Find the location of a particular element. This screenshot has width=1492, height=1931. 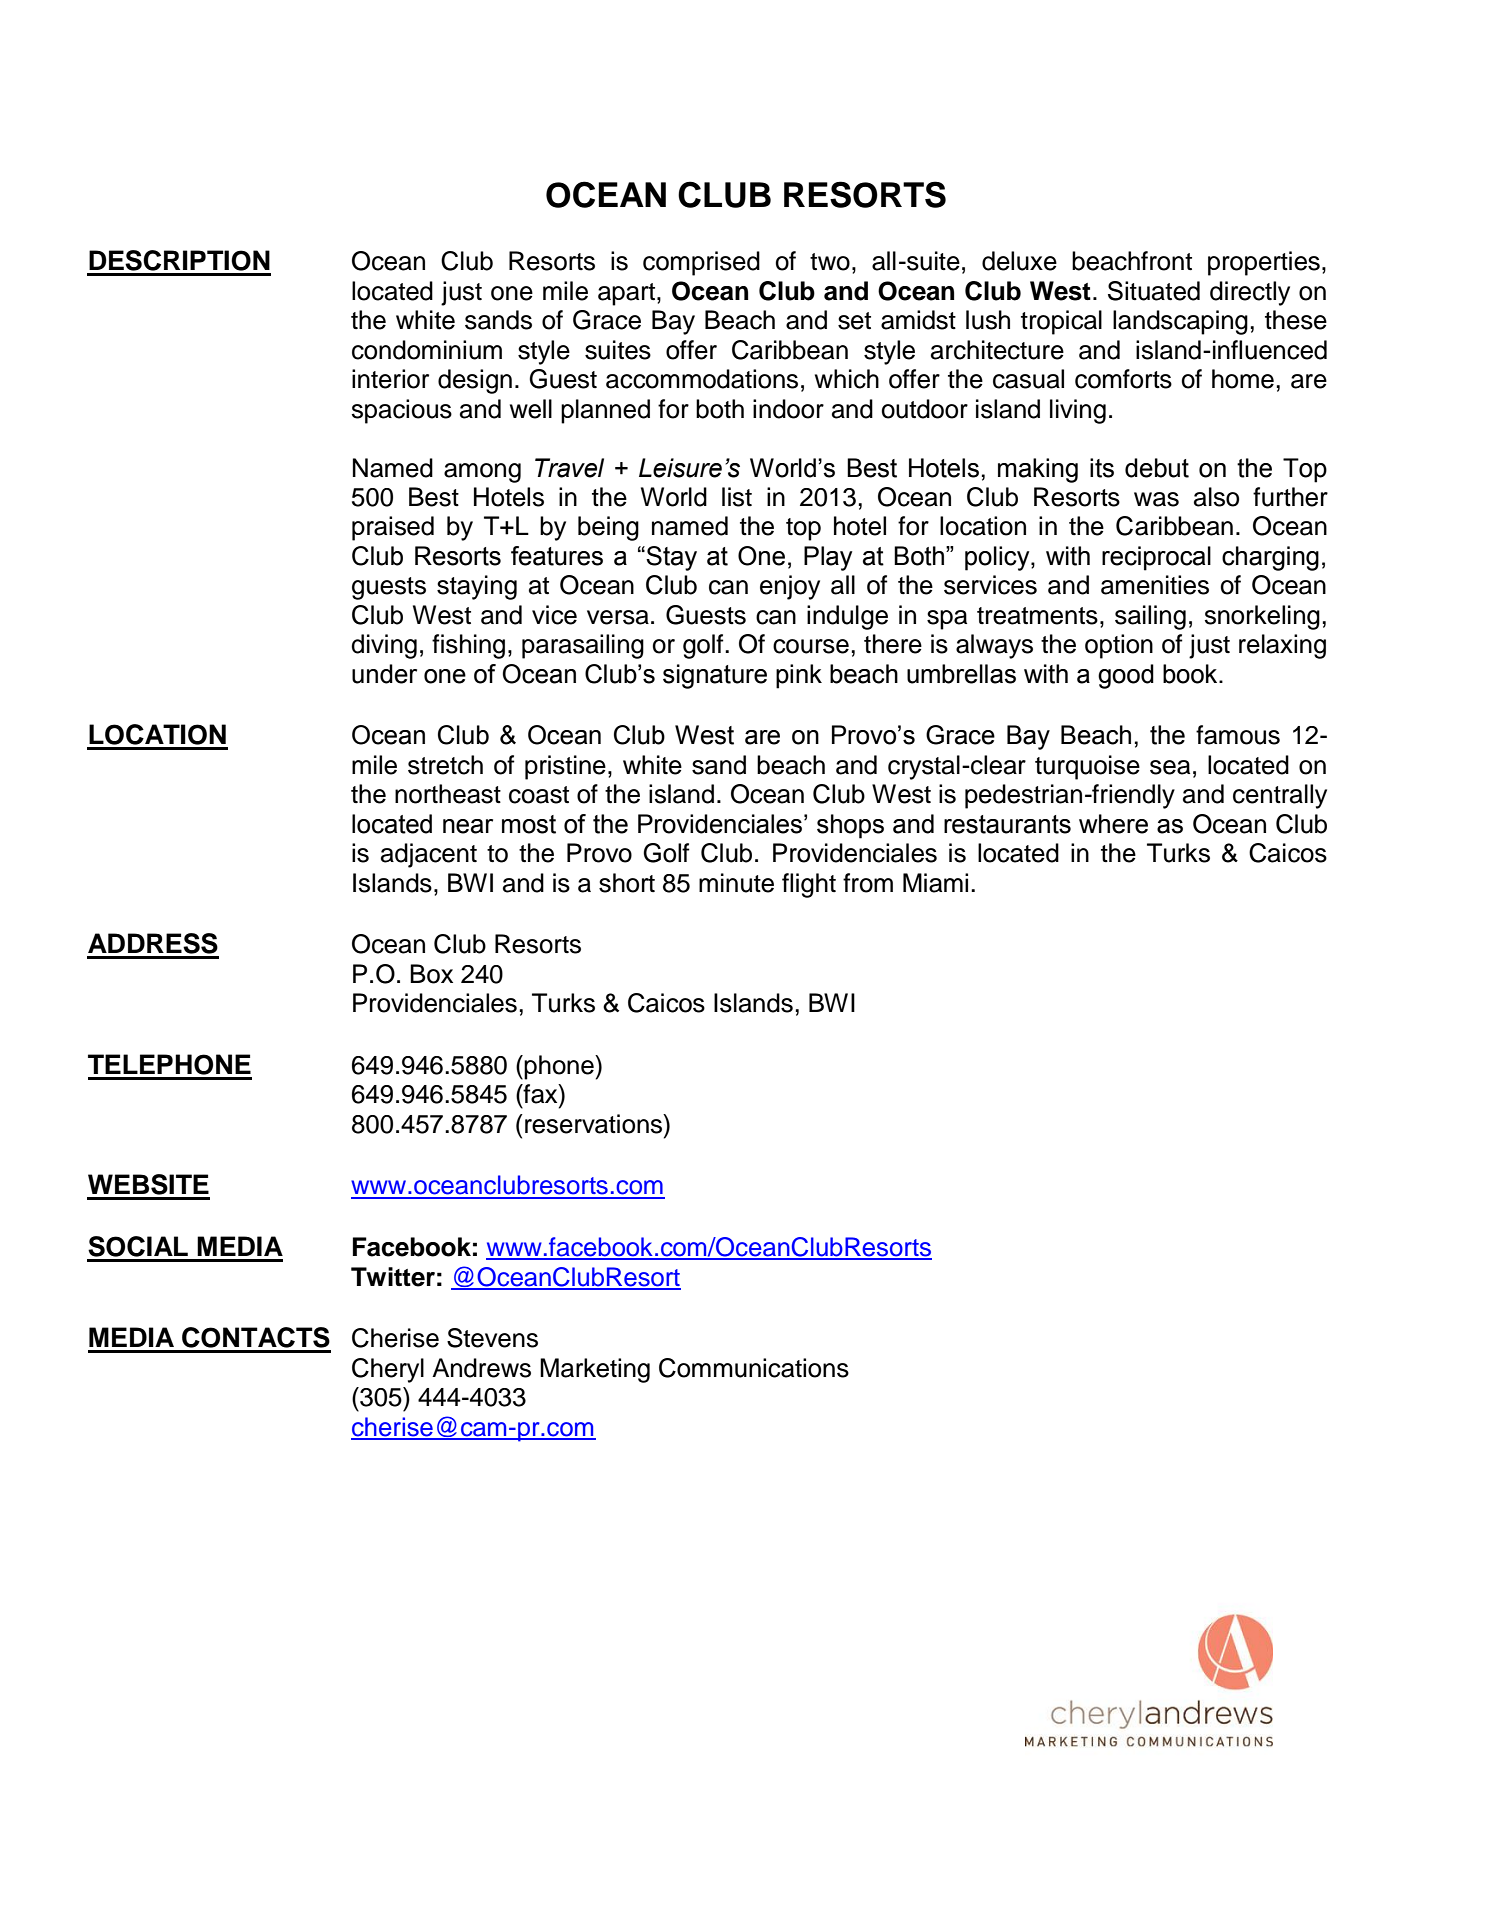

condominium is located at coordinates (427, 350).
